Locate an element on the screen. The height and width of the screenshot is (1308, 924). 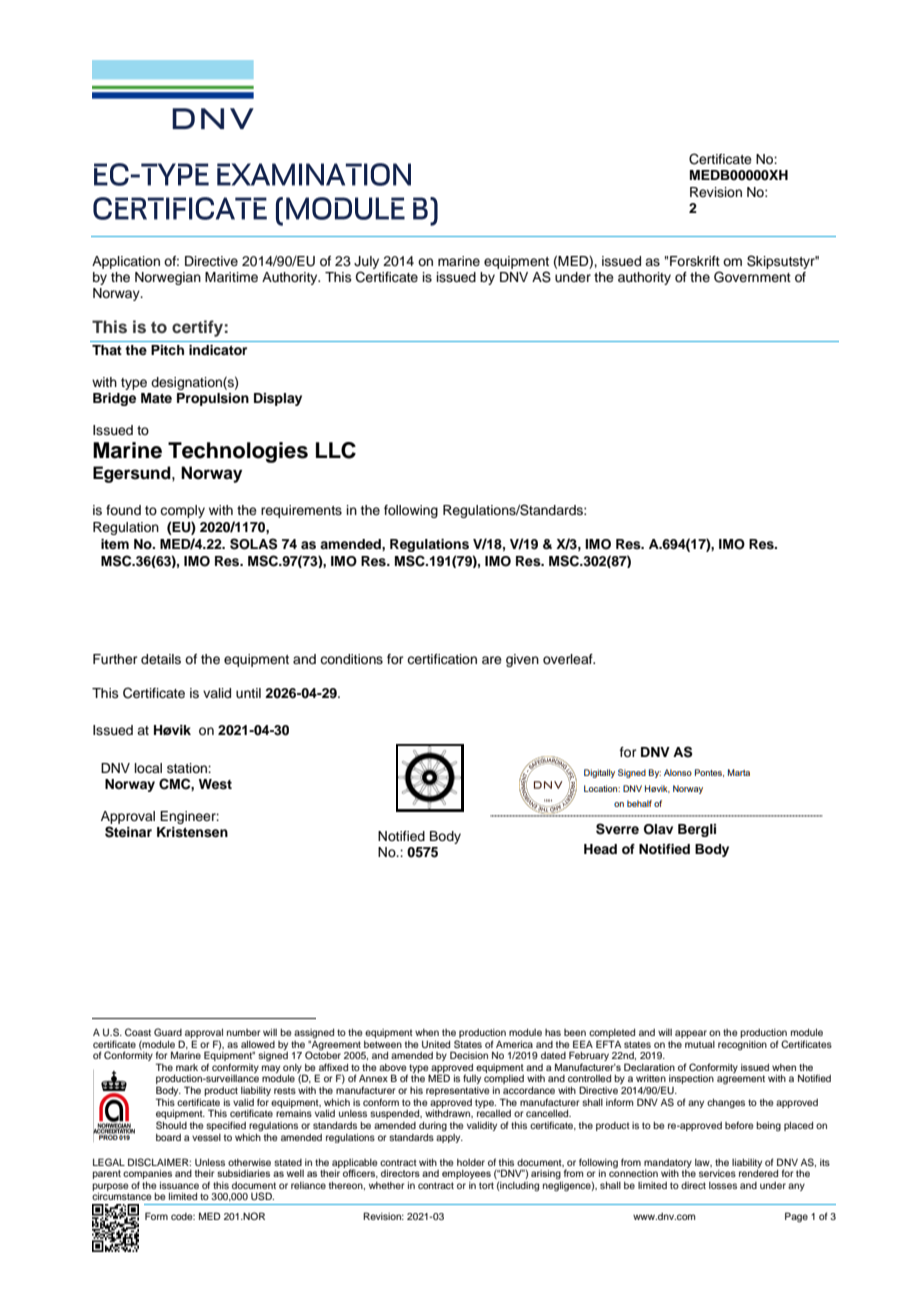
tort is located at coordinates (486, 1185).
